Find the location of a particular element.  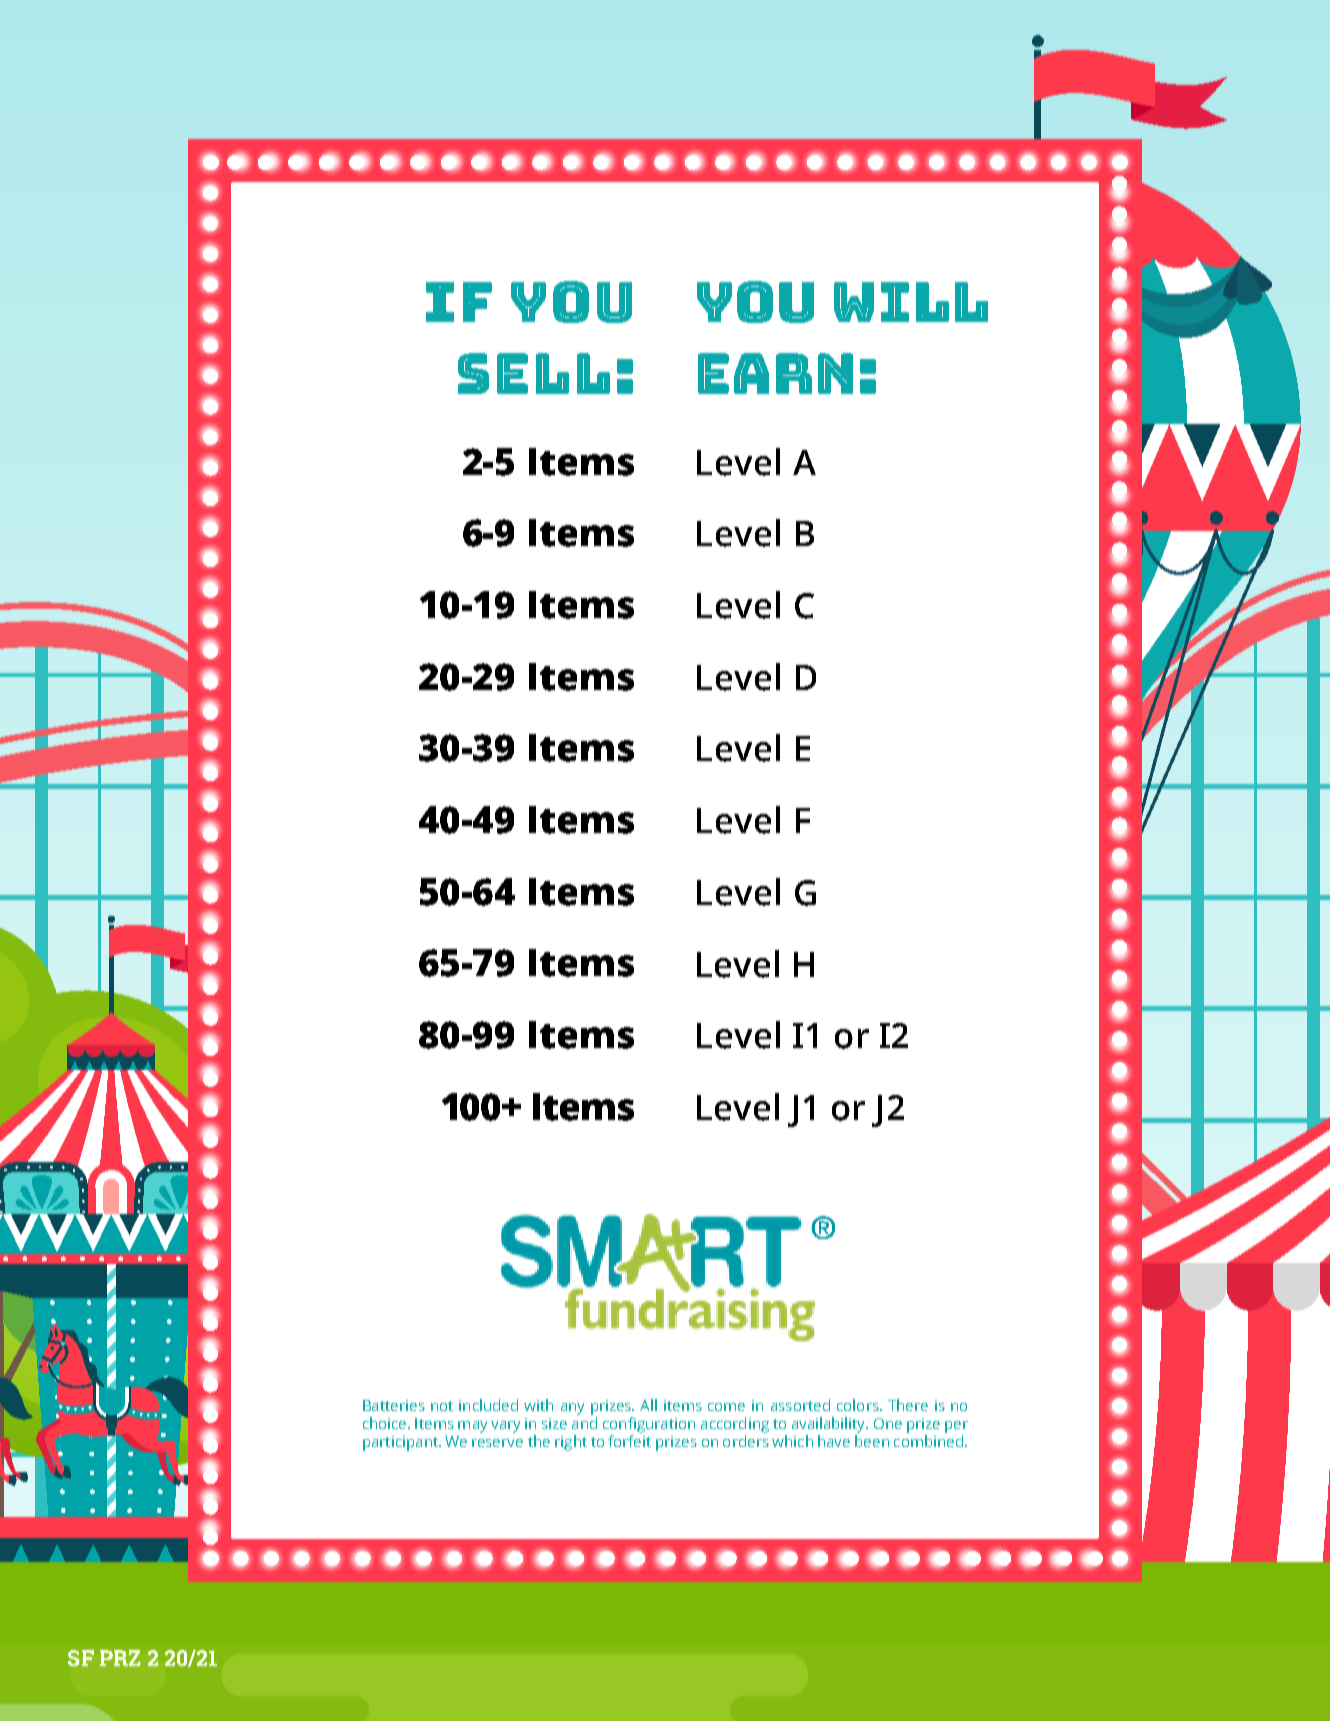

not is located at coordinates (442, 1406).
